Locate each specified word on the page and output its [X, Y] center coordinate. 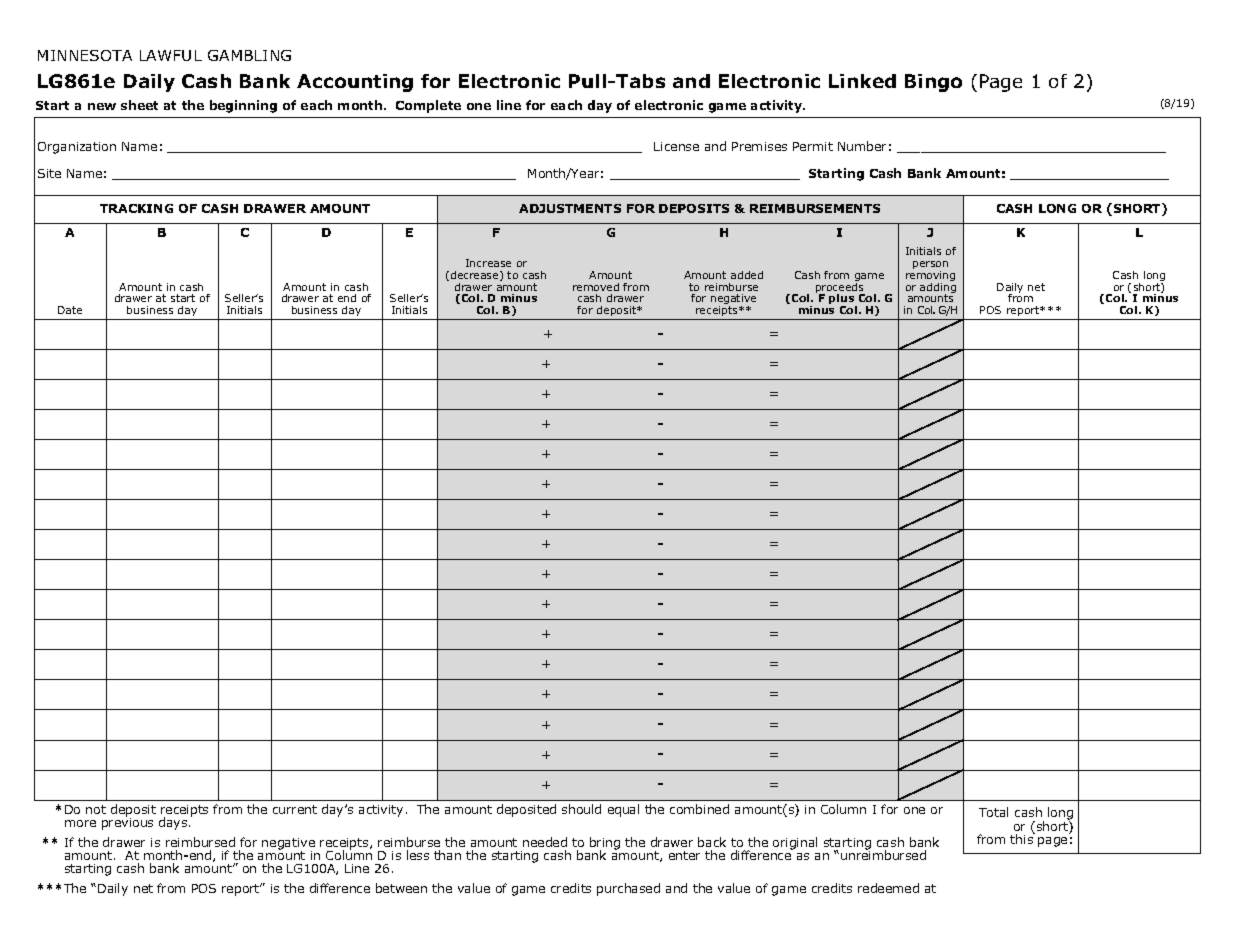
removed [596, 287]
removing [930, 277]
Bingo [933, 83]
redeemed [888, 888]
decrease [474, 276]
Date [70, 310]
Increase [488, 263]
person [930, 266]
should [581, 809]
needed [545, 842]
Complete [428, 106]
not [96, 809]
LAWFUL [171, 55]
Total [993, 812]
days [174, 823]
